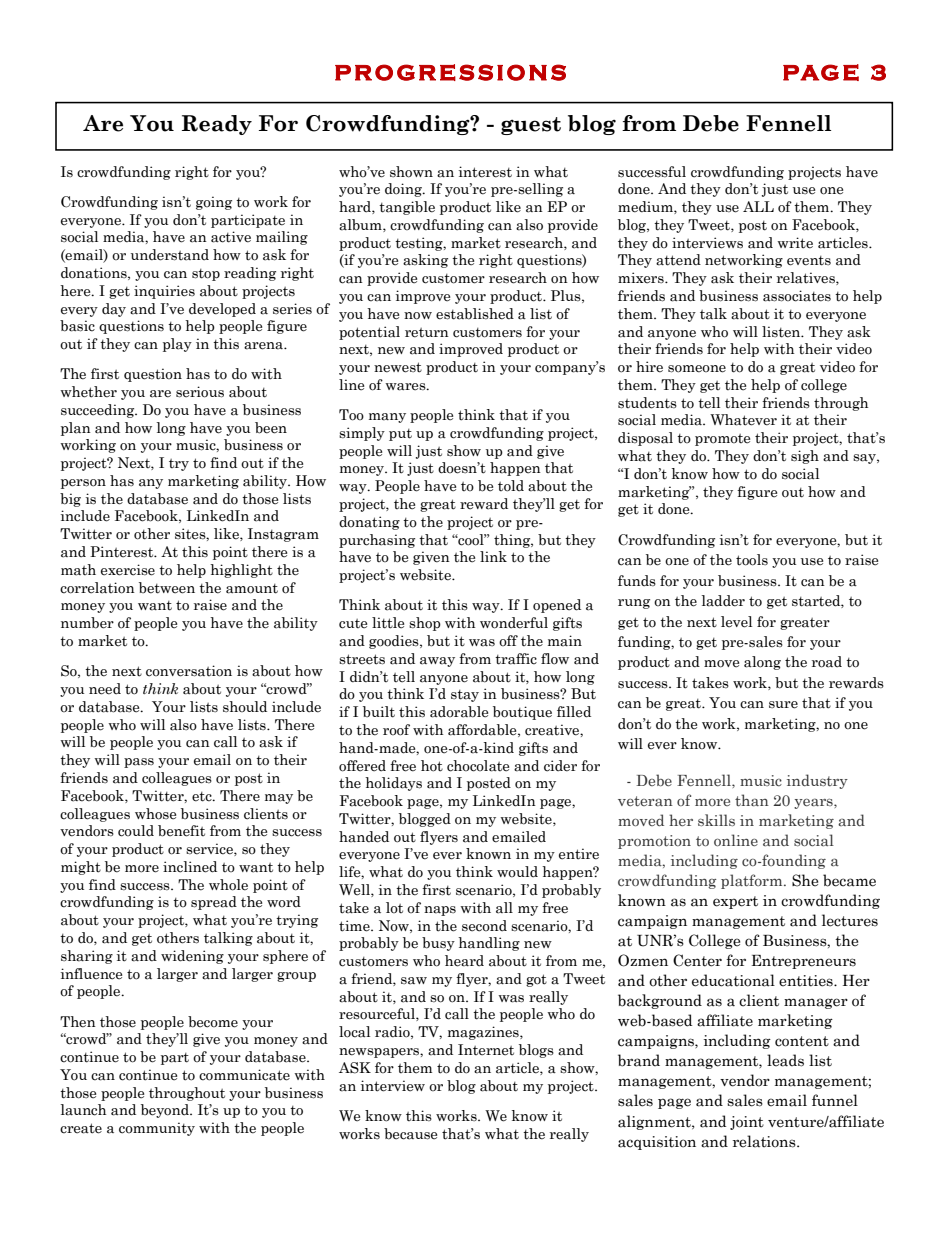 The image size is (952, 1233). Describe the element at coordinates (795, 243) in the screenshot. I see `write` at that location.
